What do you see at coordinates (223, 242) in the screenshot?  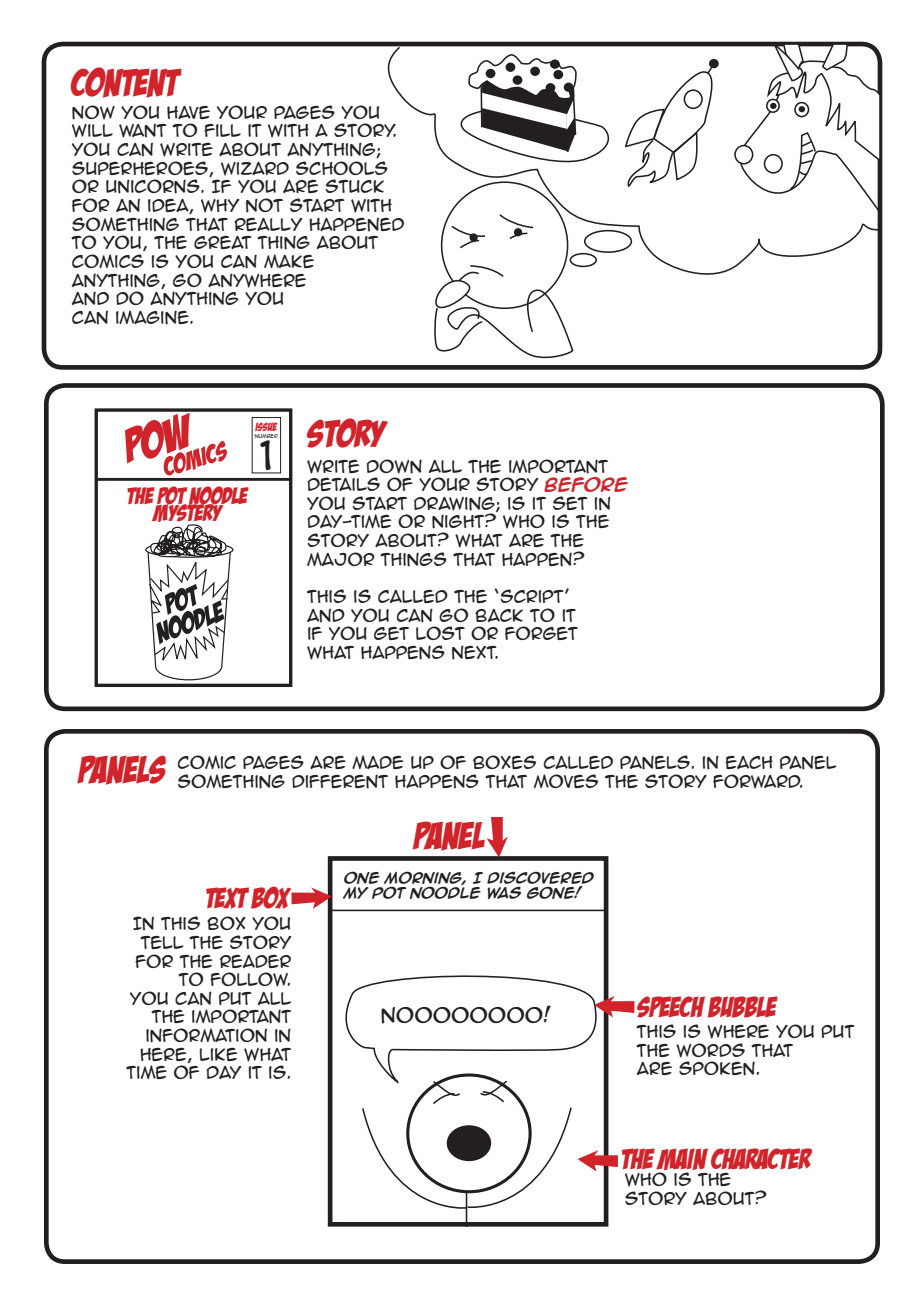 I see `great` at bounding box center [223, 242].
